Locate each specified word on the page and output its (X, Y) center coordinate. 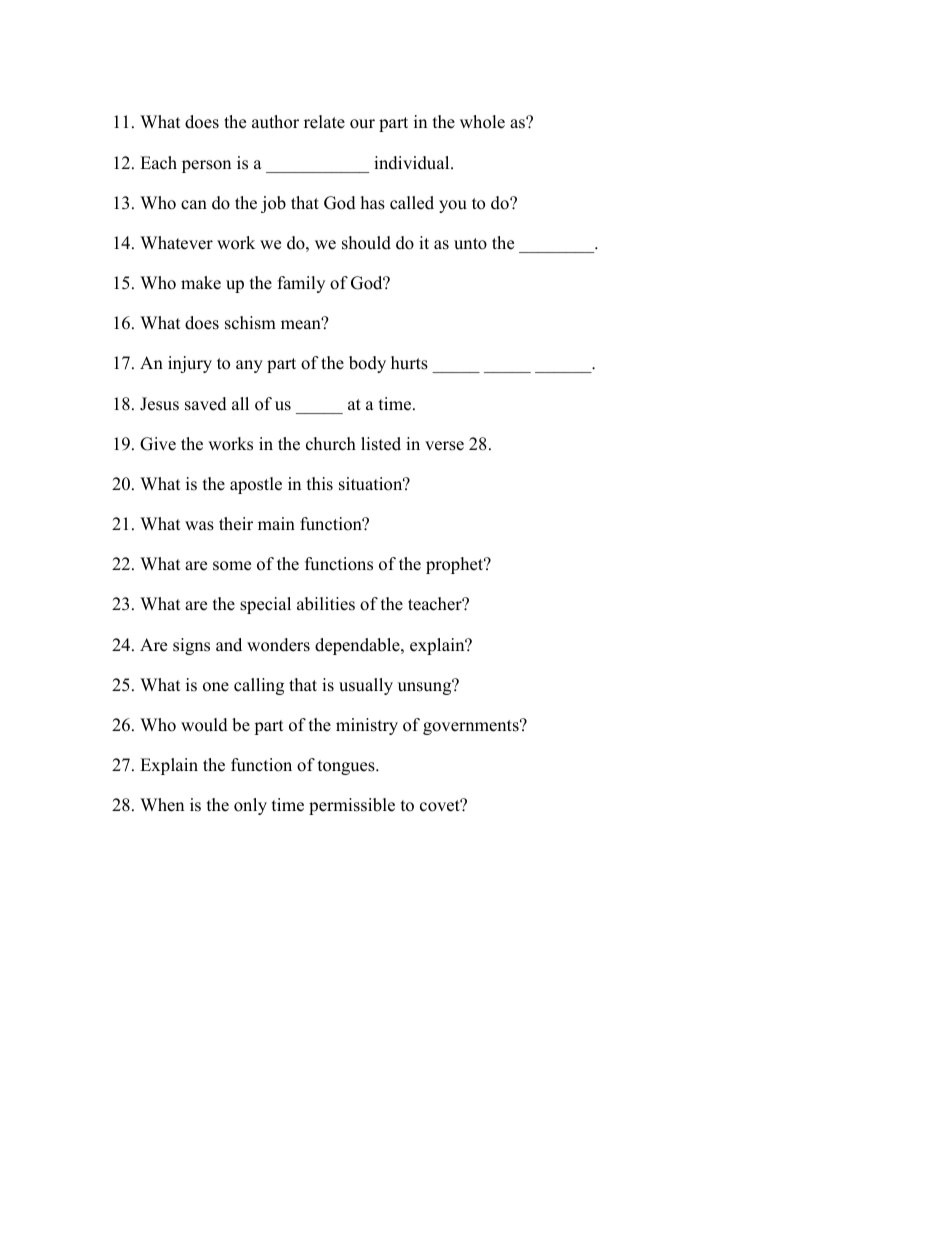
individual (413, 163)
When (162, 805)
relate (324, 122)
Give (158, 444)
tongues (347, 767)
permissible (352, 806)
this (320, 484)
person (206, 166)
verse (444, 446)
